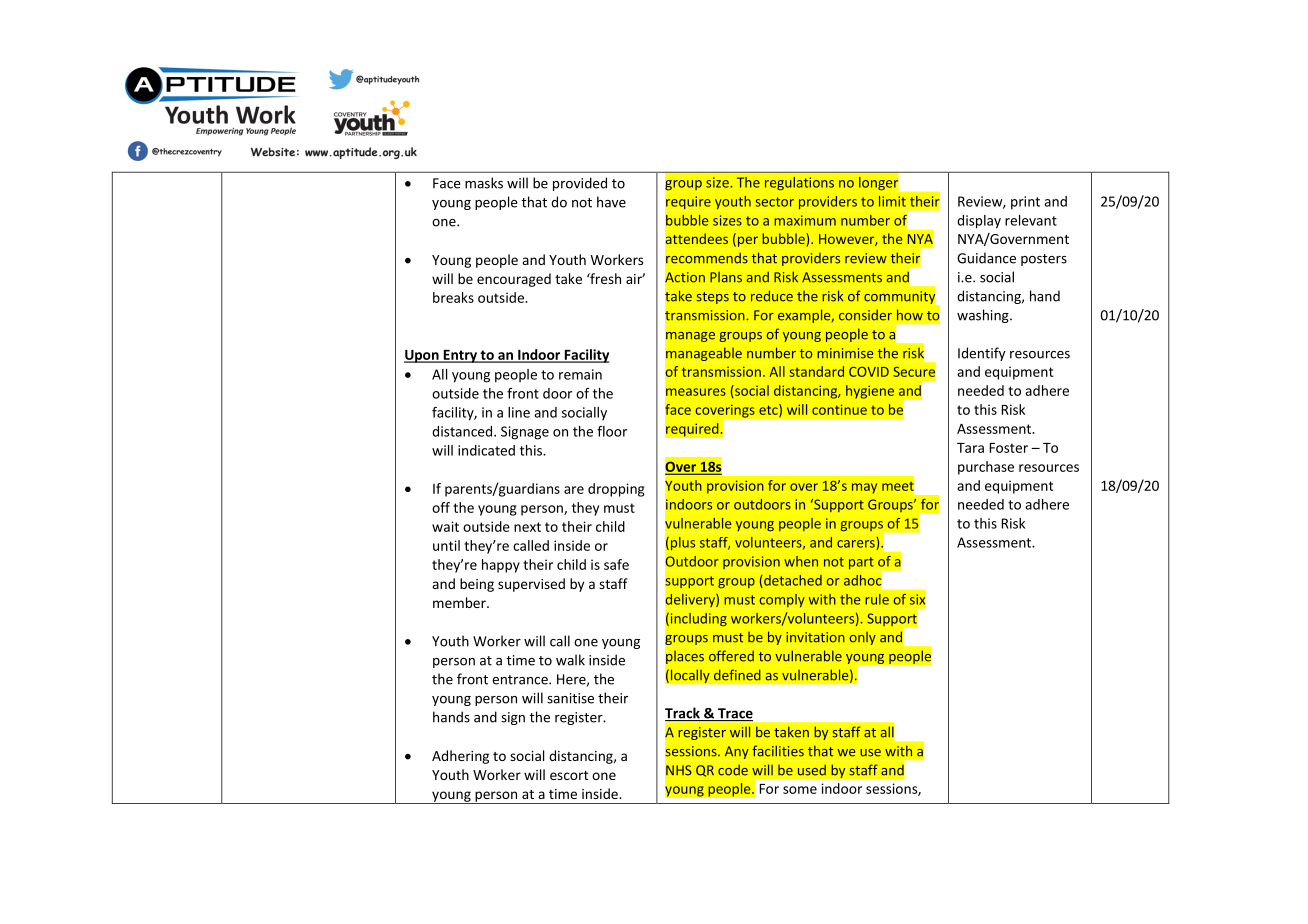  What do you see at coordinates (774, 202) in the page?
I see `sector` at bounding box center [774, 202].
